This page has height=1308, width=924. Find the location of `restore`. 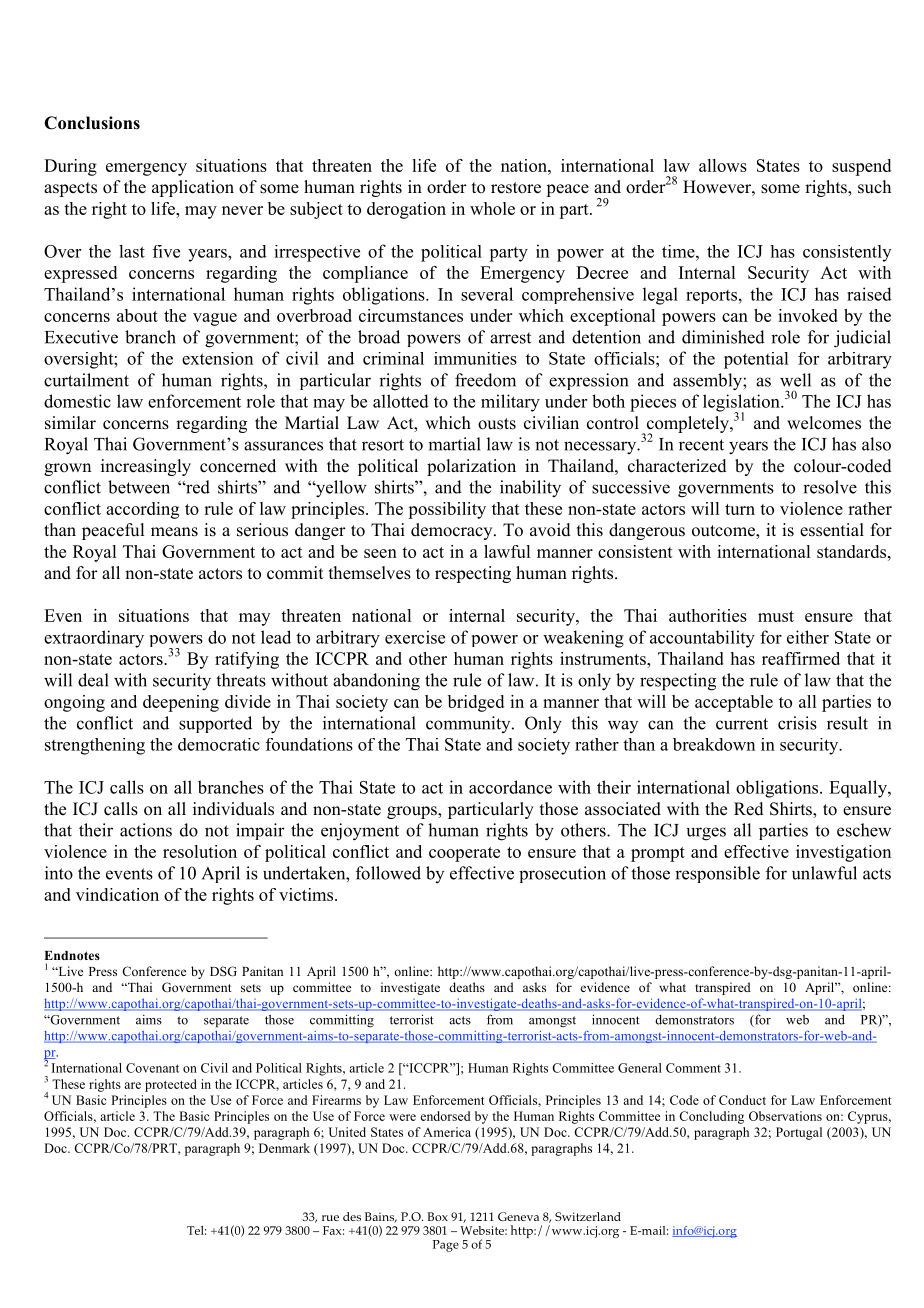

restore is located at coordinates (516, 188).
